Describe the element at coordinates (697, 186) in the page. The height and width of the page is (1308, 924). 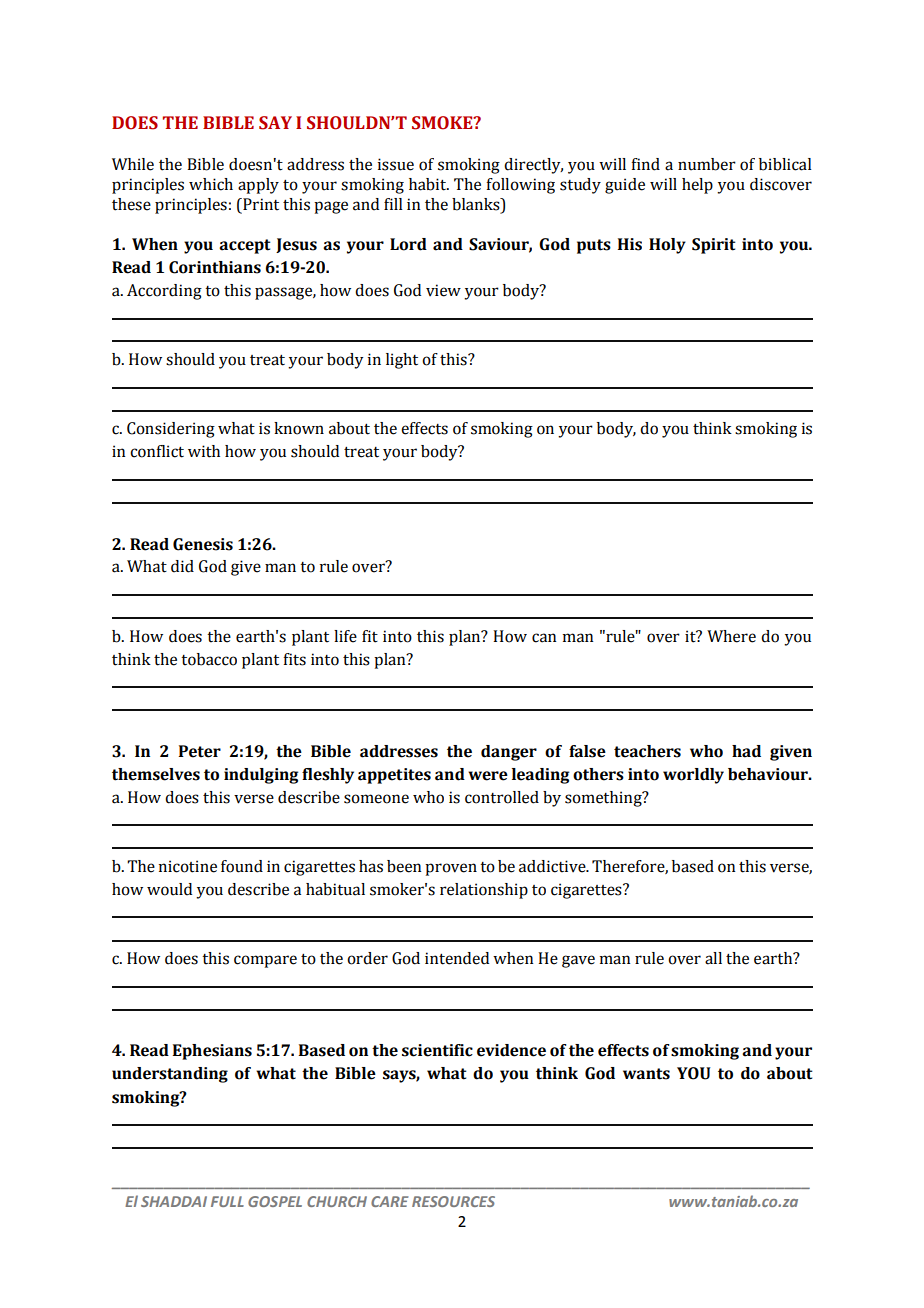
I see `help` at that location.
